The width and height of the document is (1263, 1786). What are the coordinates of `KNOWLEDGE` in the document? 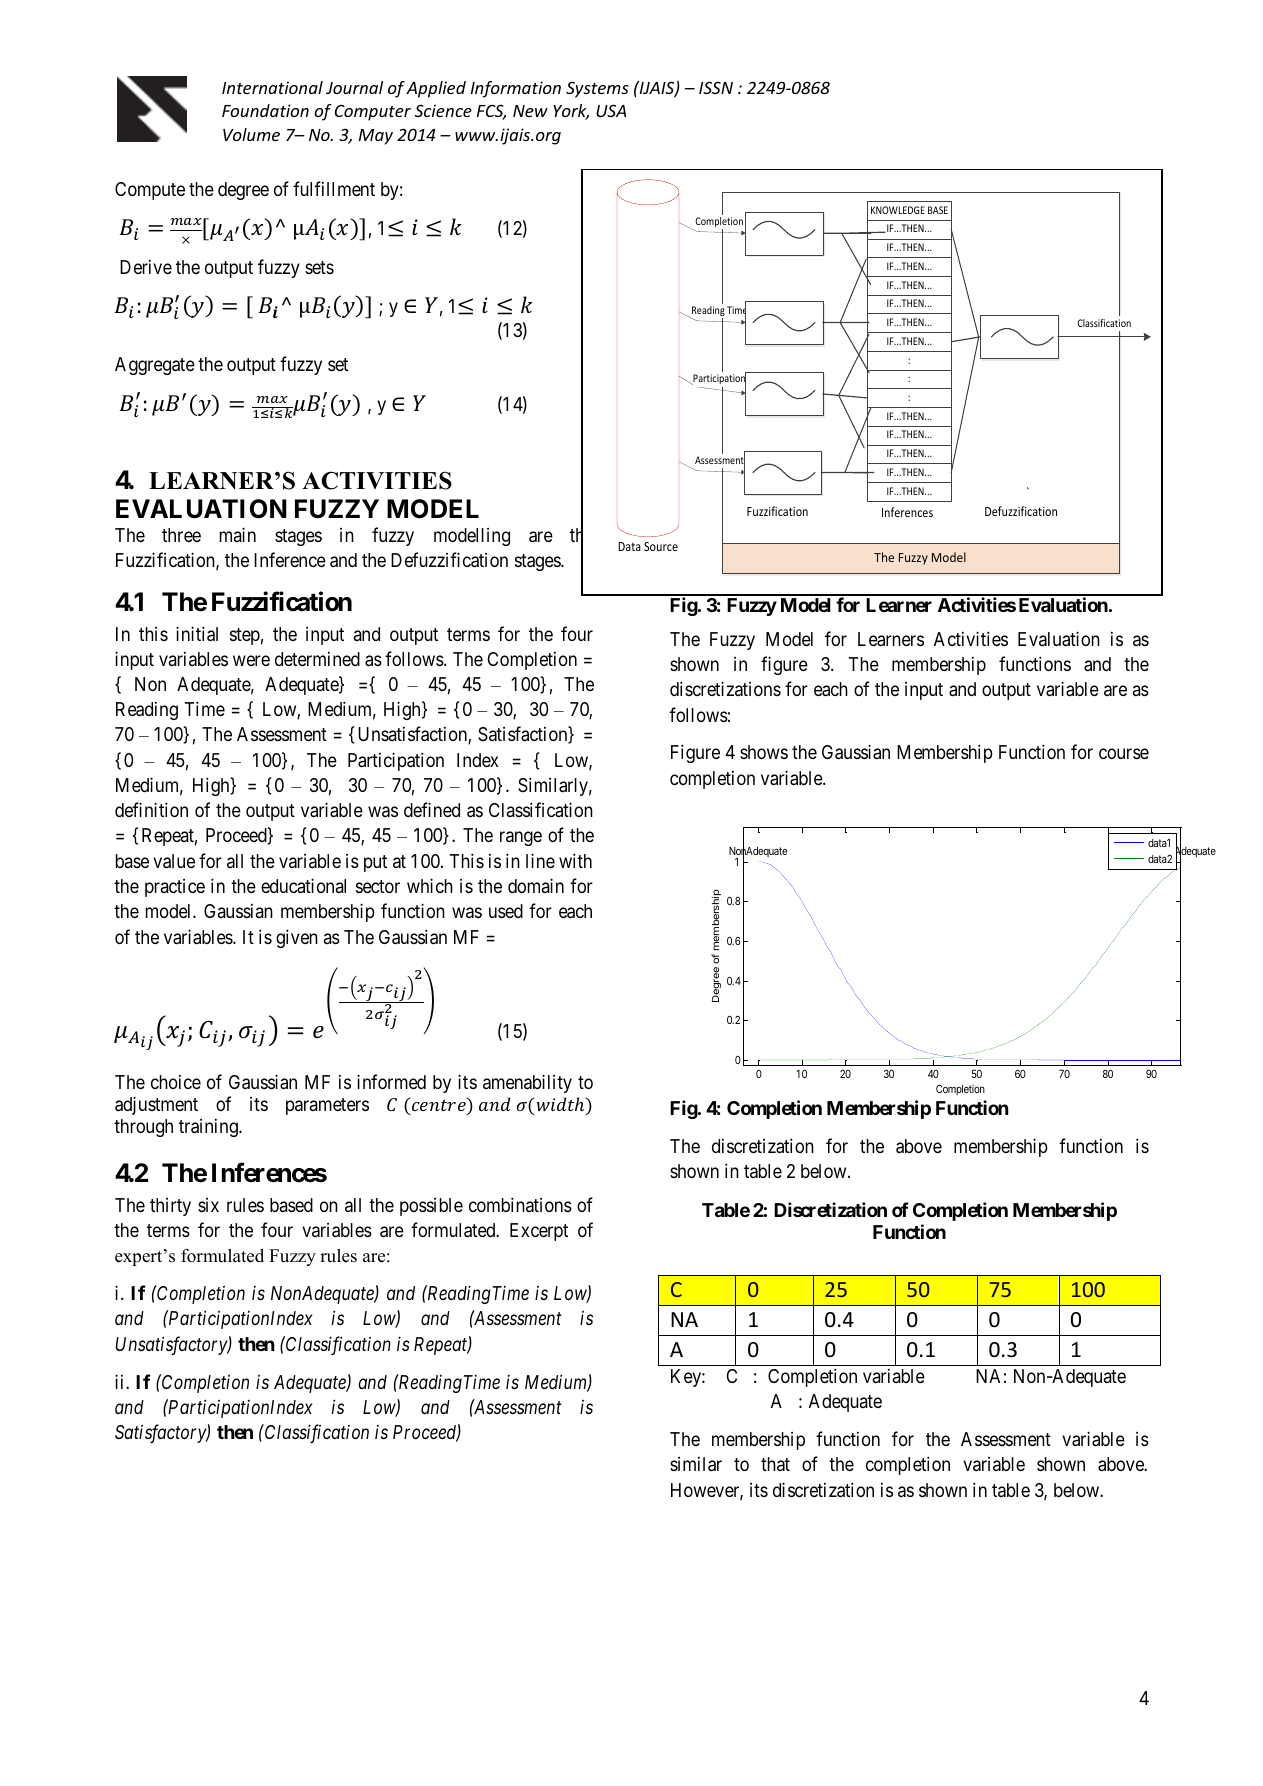 It's located at (898, 210).
